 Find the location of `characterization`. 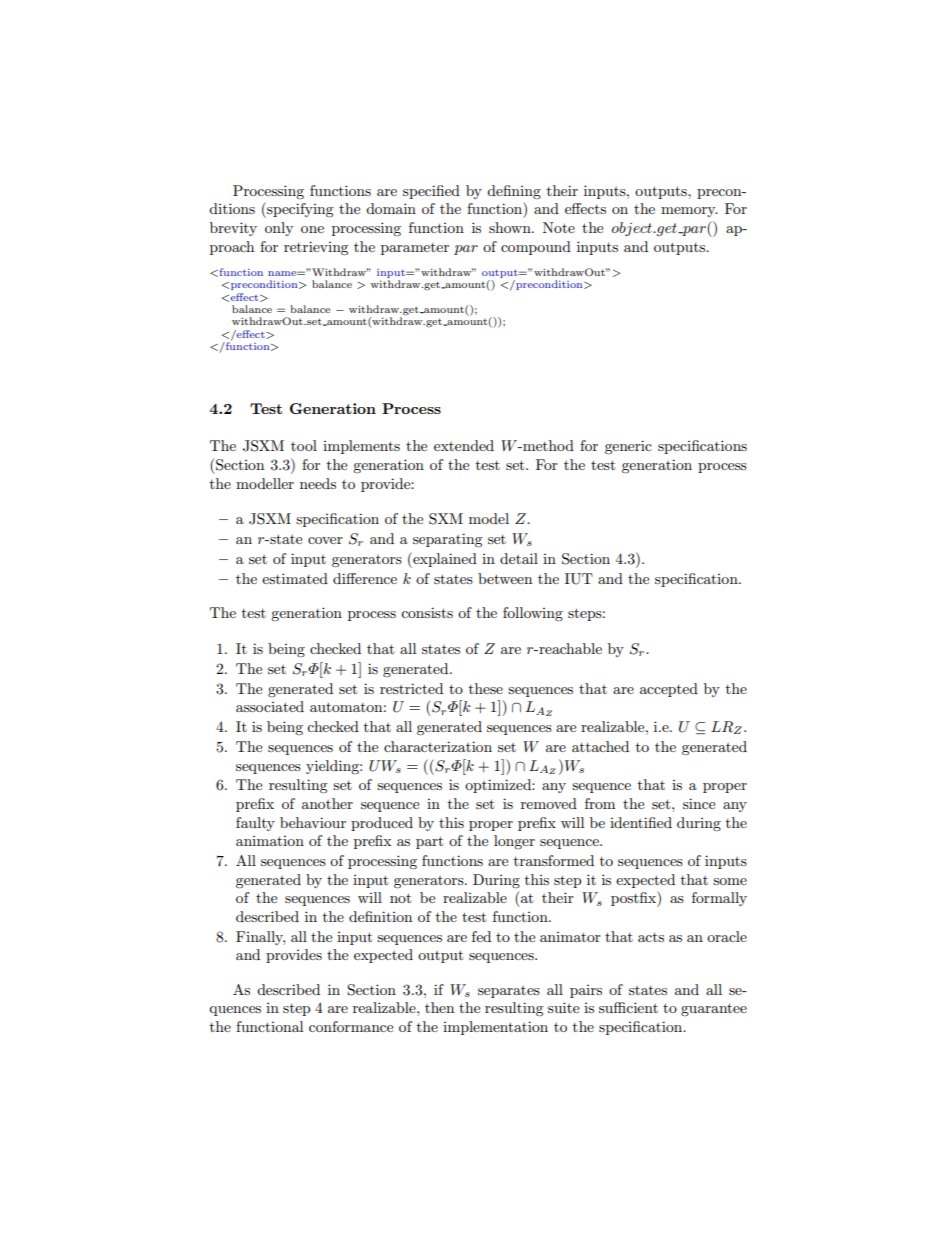

characterization is located at coordinates (438, 746).
